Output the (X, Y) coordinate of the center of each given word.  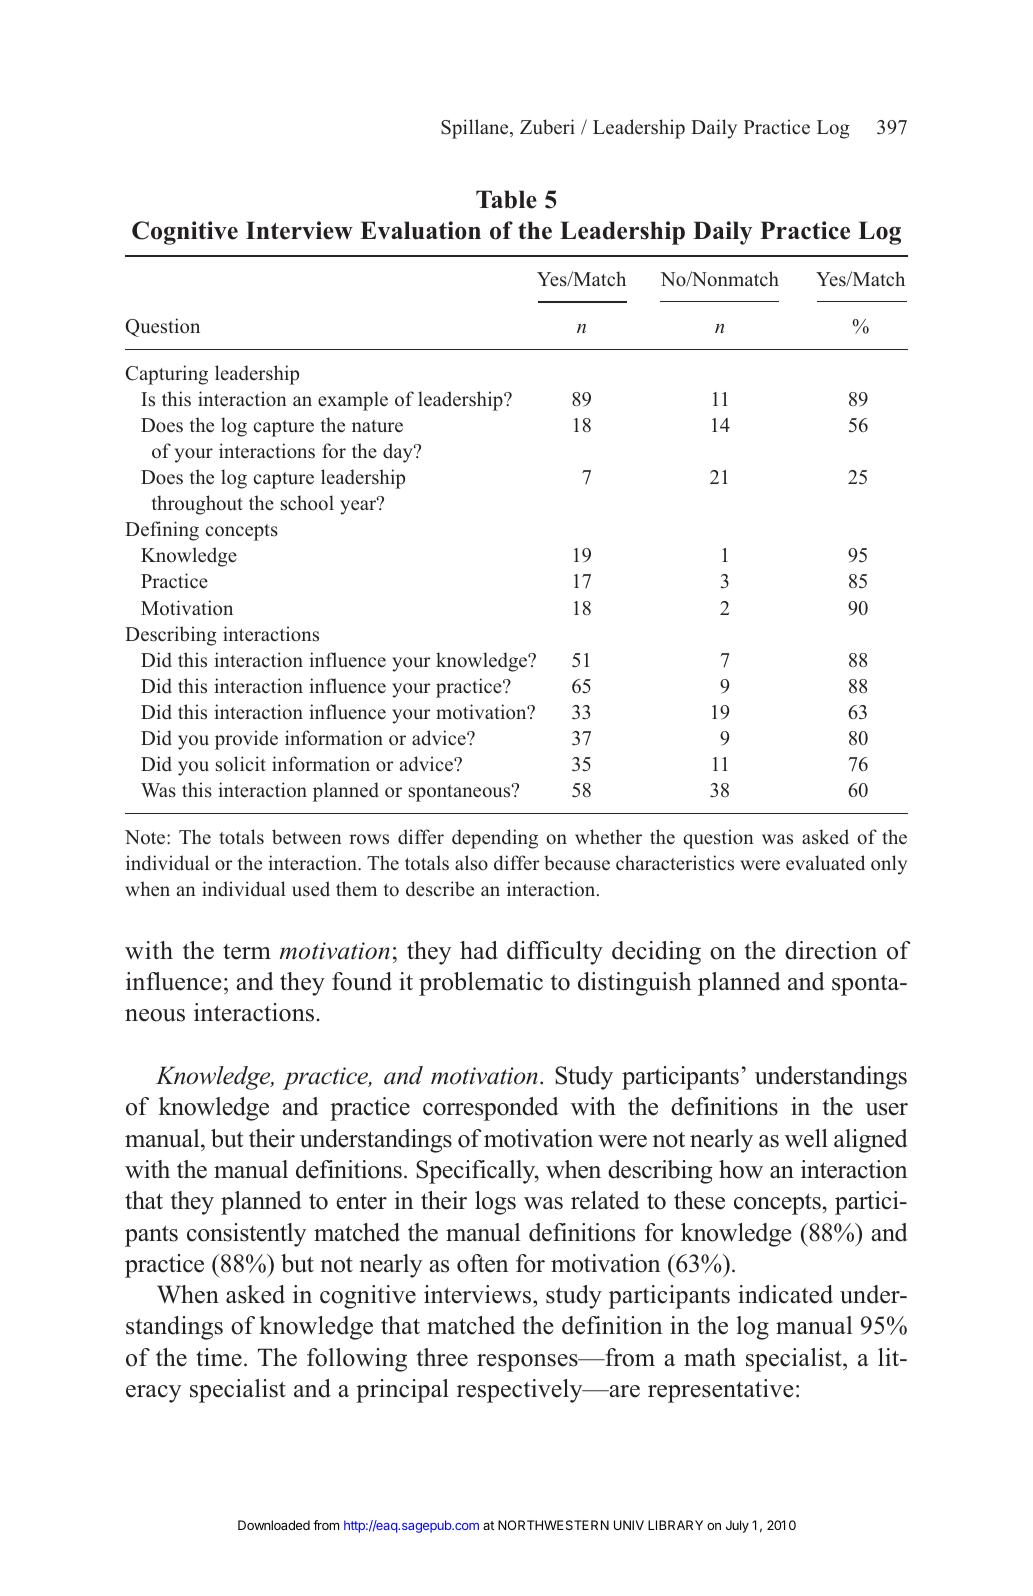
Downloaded (274, 1525)
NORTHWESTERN (553, 1525)
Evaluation (420, 230)
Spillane (476, 129)
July (737, 1526)
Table (506, 199)
